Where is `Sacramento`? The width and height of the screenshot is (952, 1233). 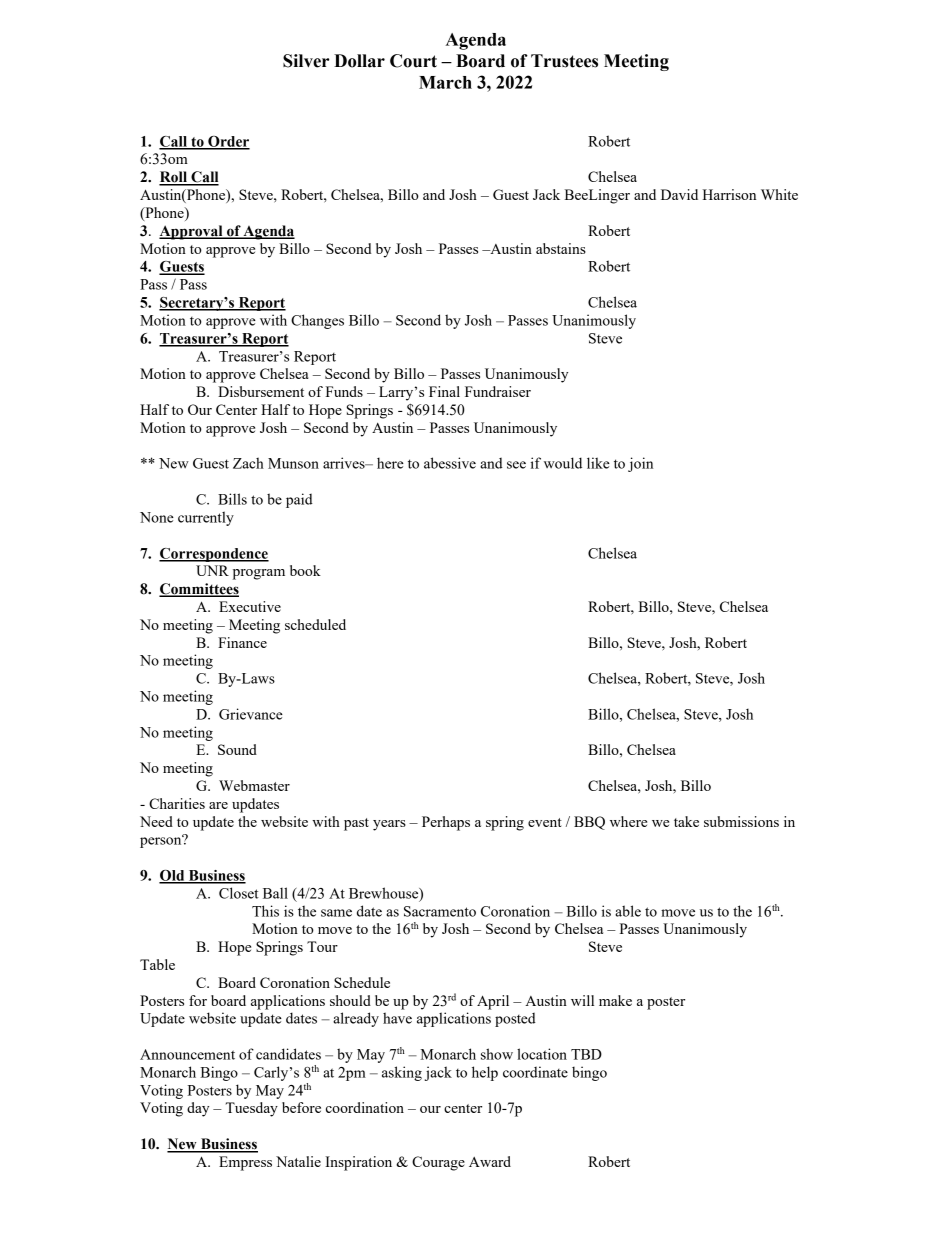
Sacramento is located at coordinates (440, 911).
